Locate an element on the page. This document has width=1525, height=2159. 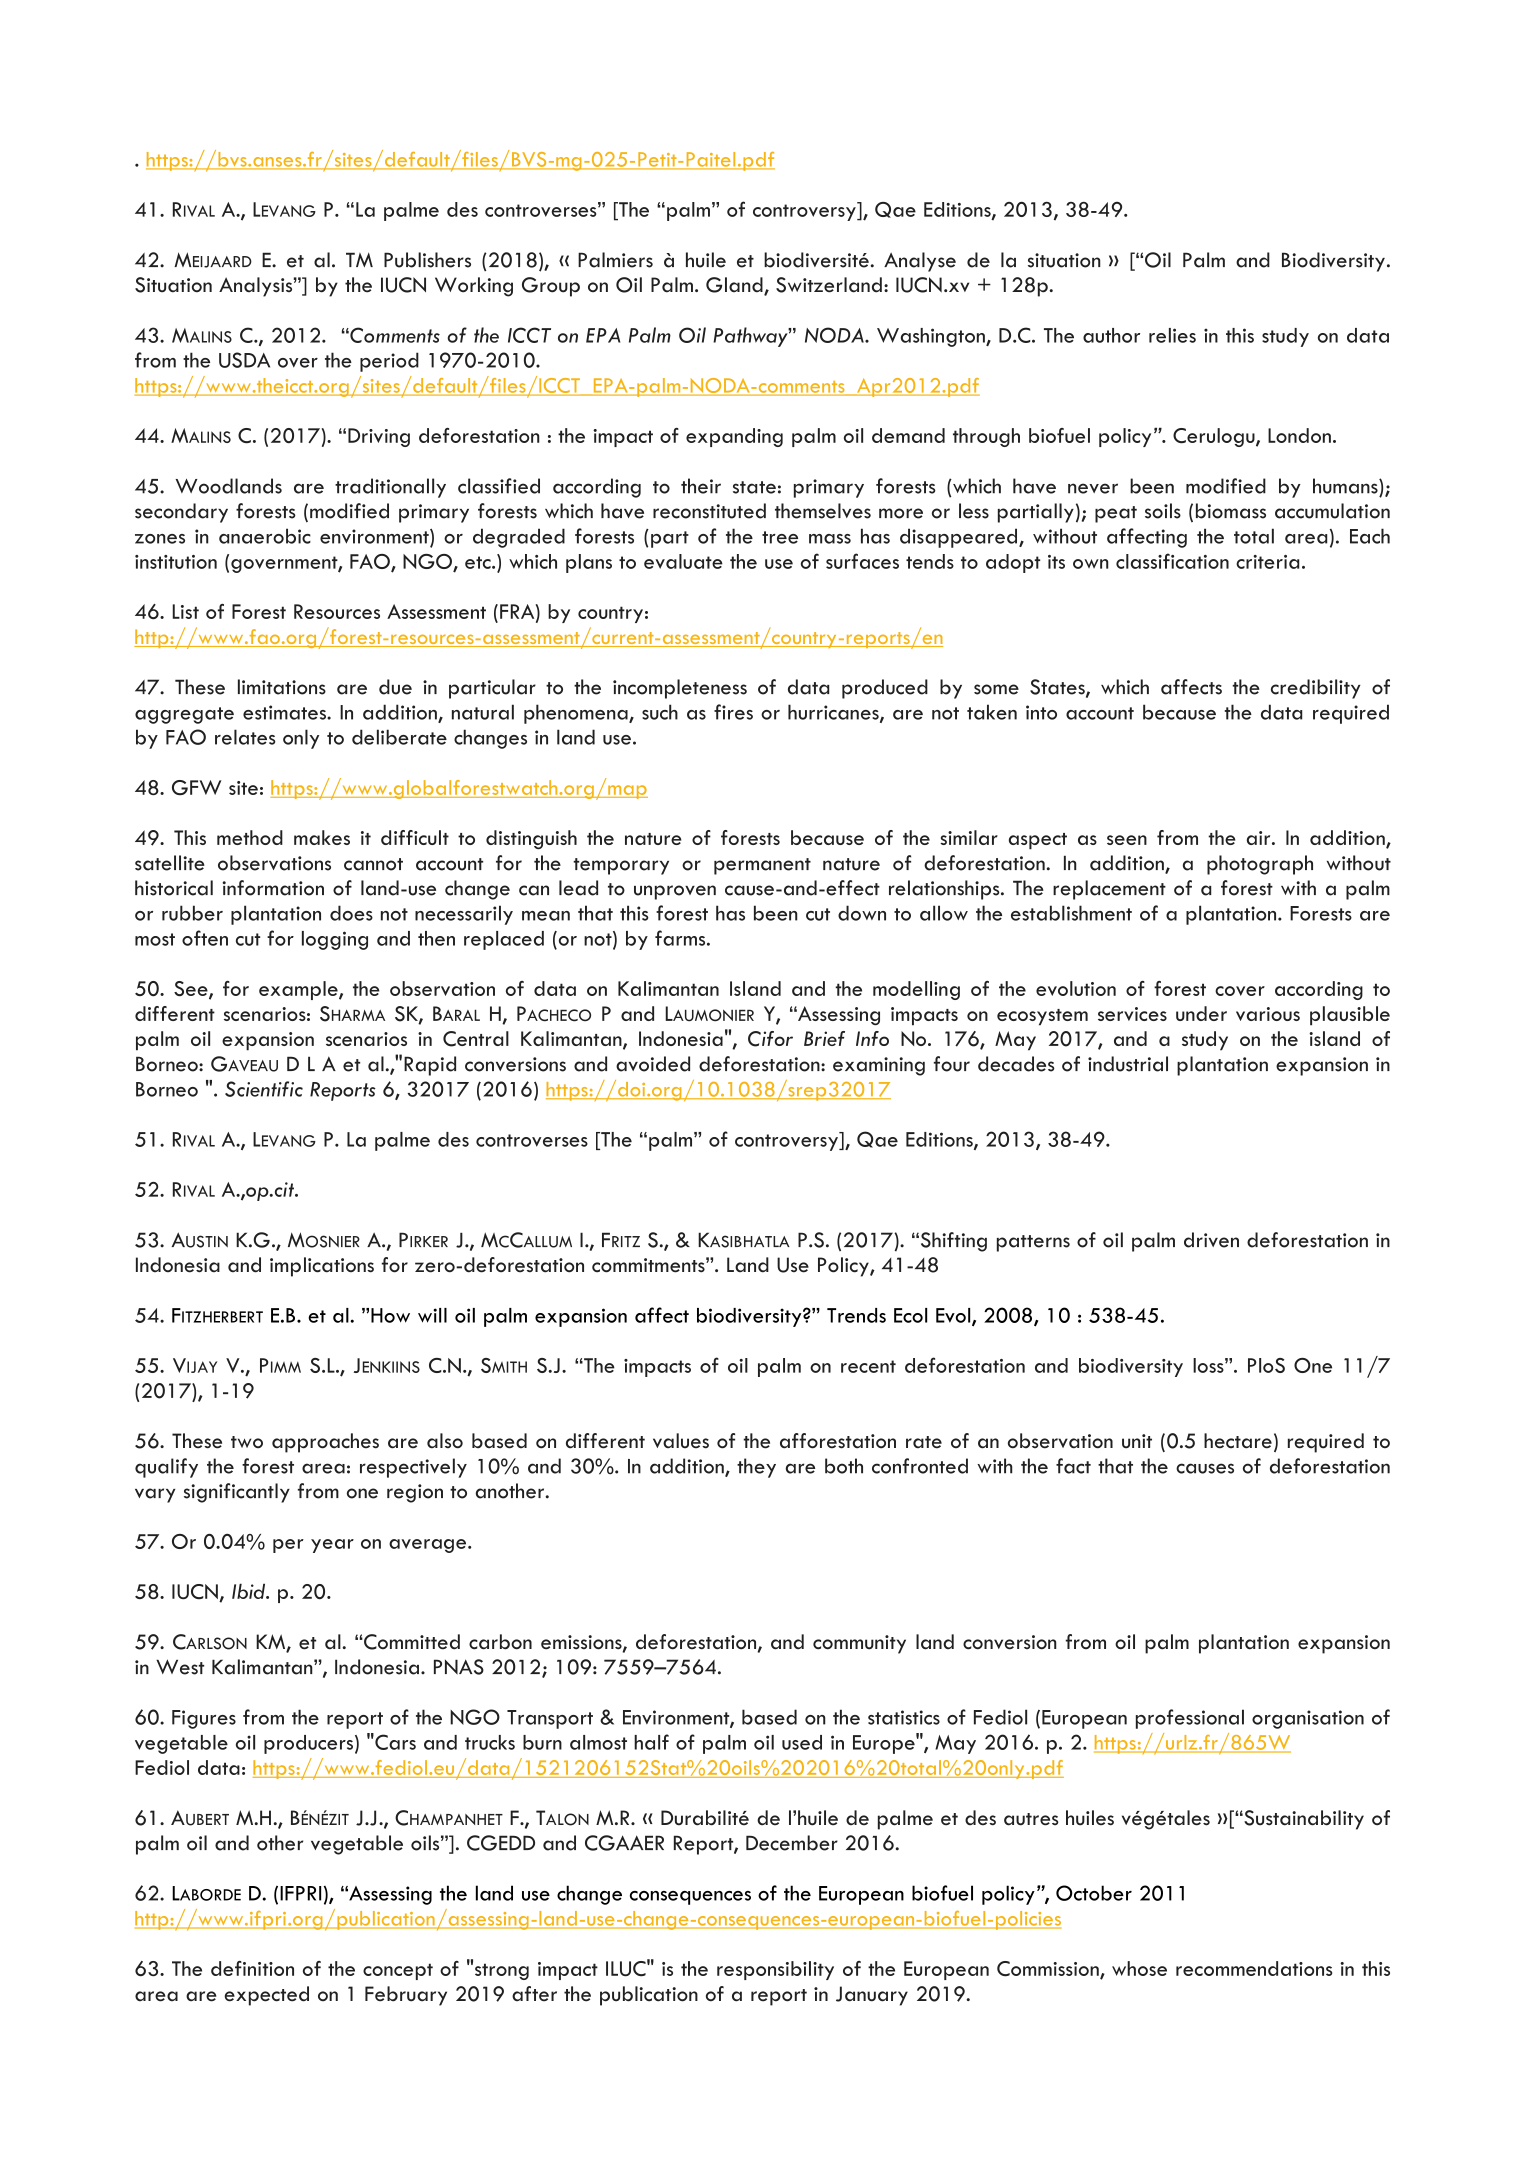
USDA is located at coordinates (244, 360).
